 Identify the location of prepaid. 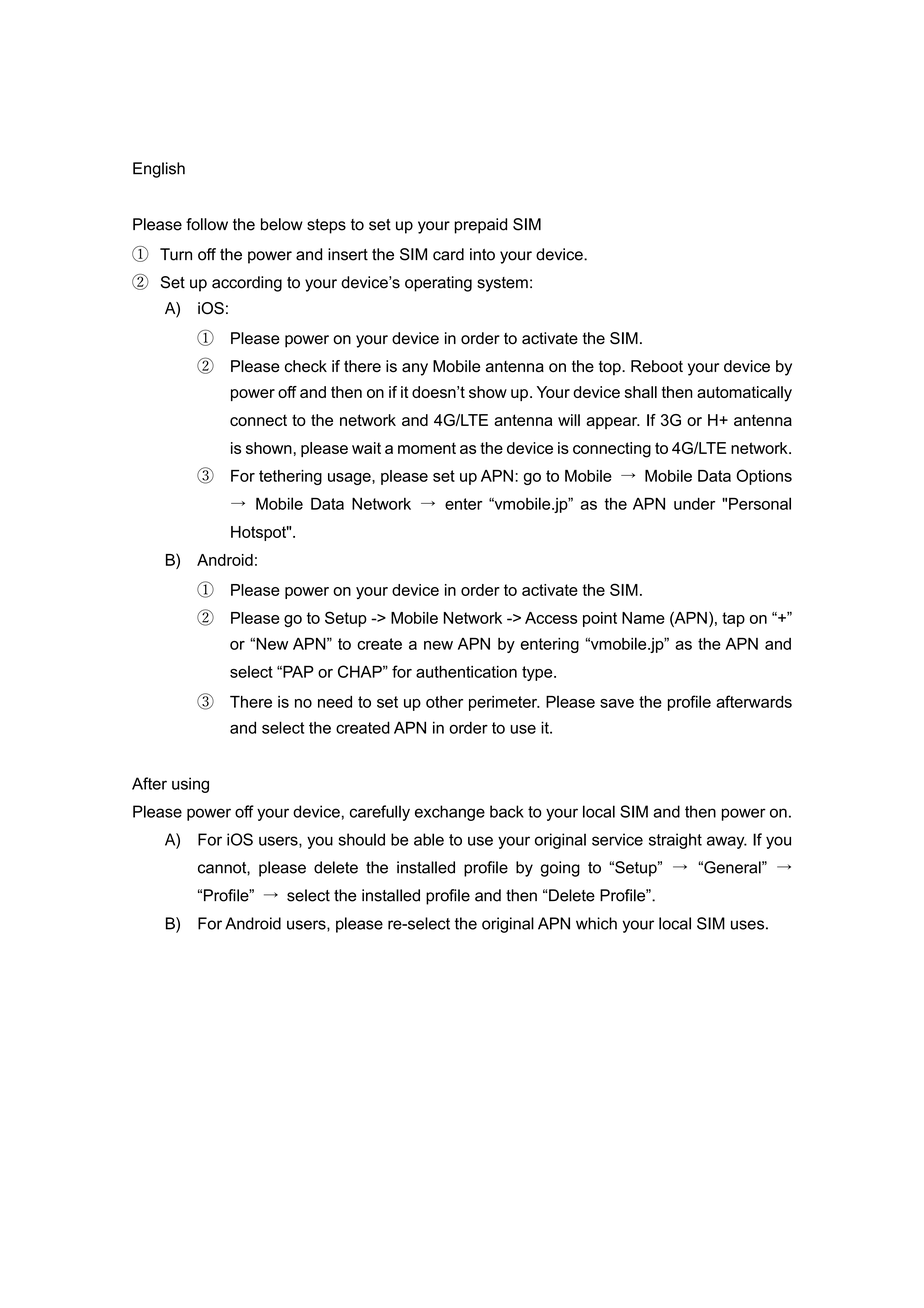
(480, 226).
